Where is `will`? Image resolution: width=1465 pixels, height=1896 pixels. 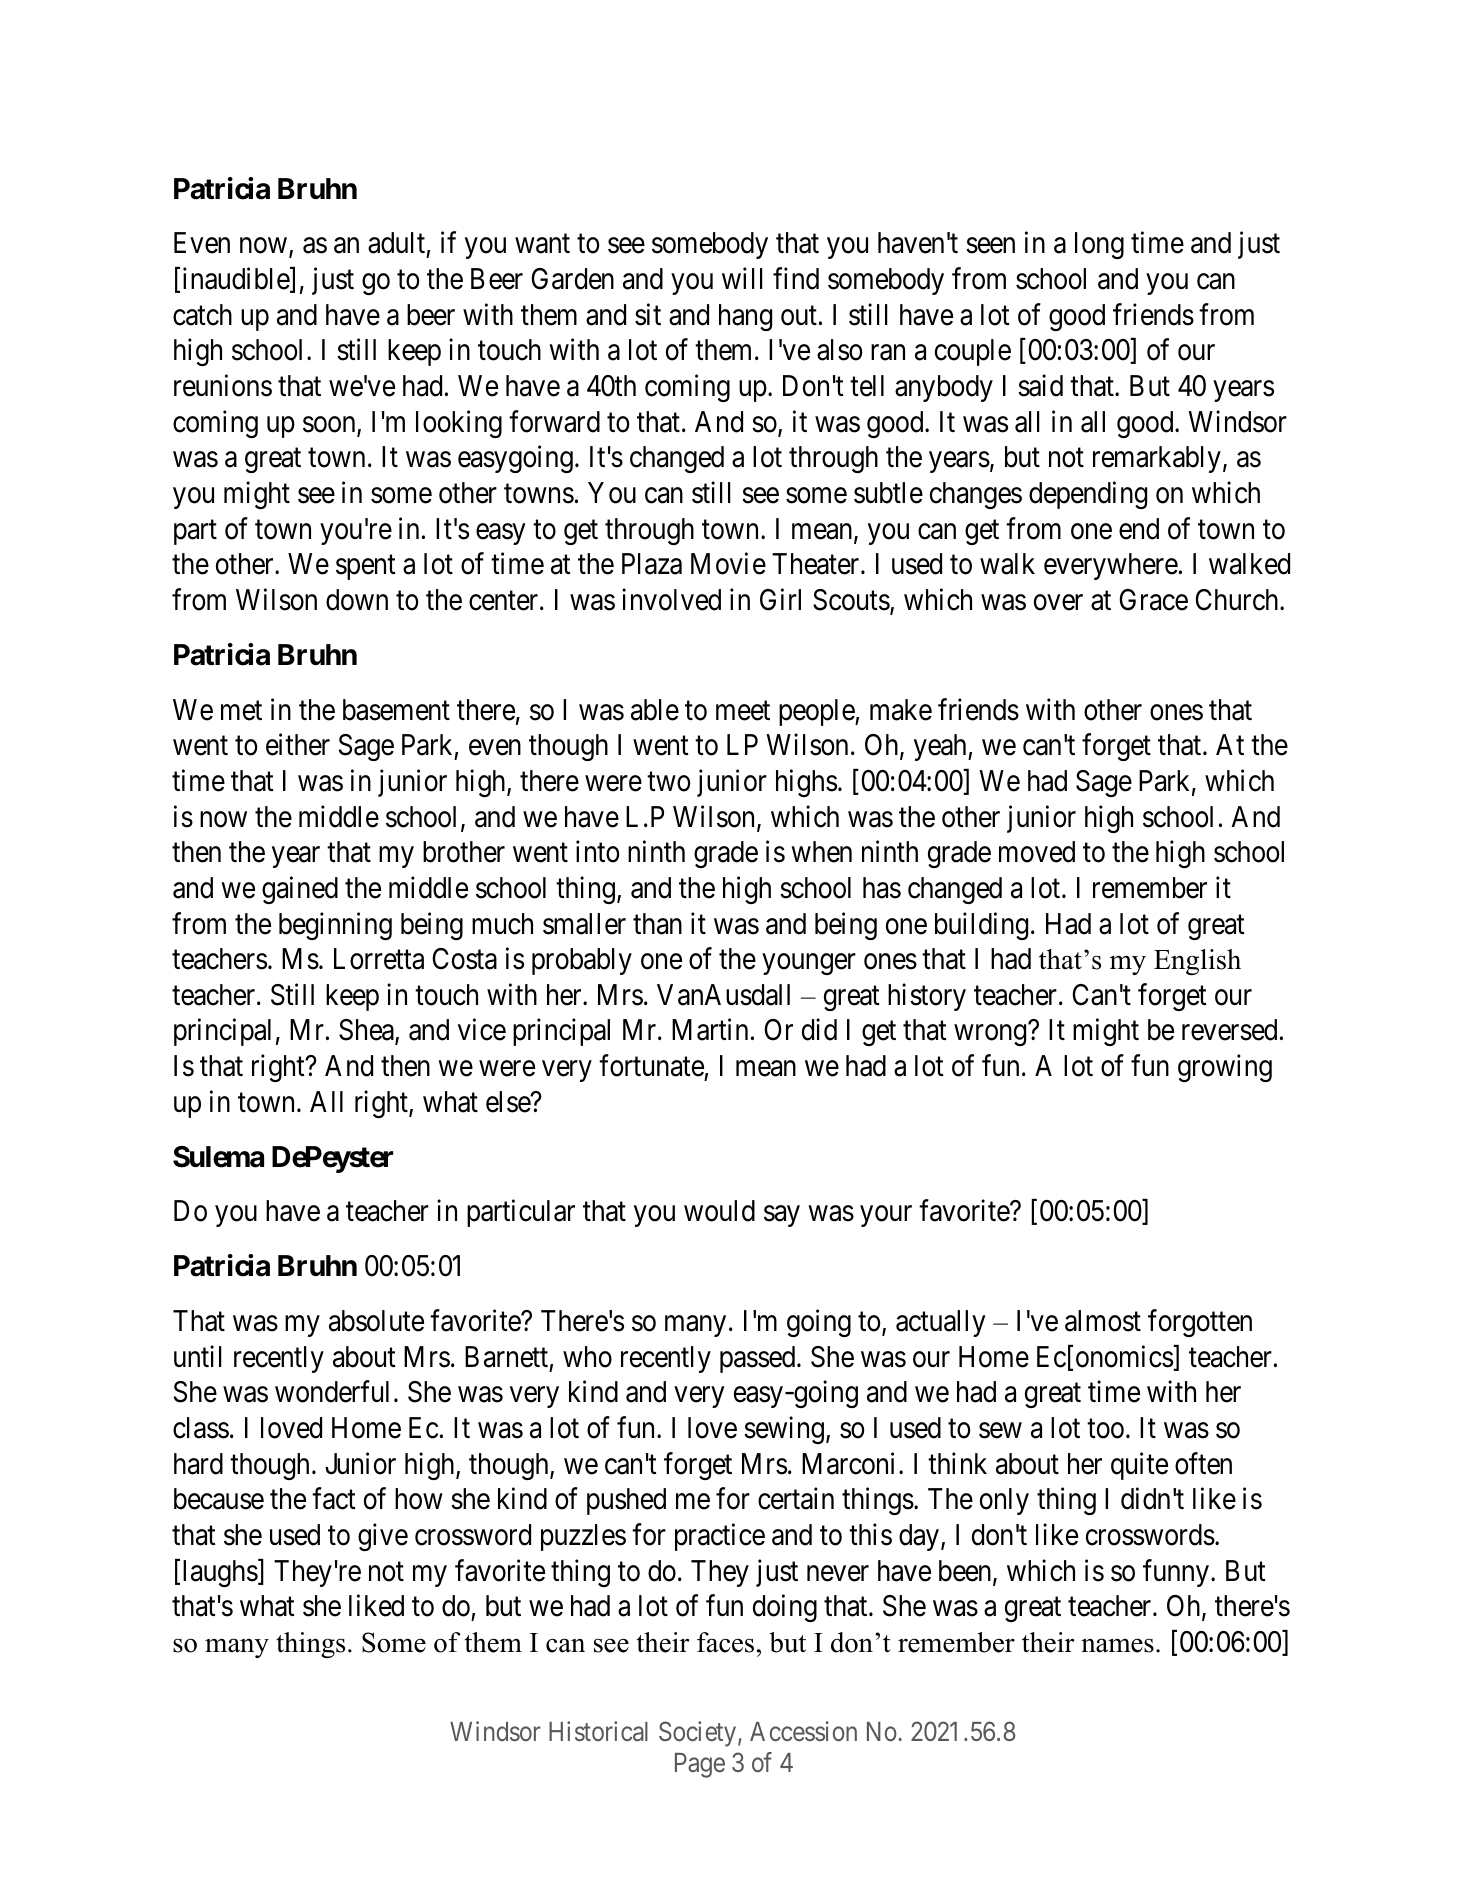 will is located at coordinates (742, 278).
